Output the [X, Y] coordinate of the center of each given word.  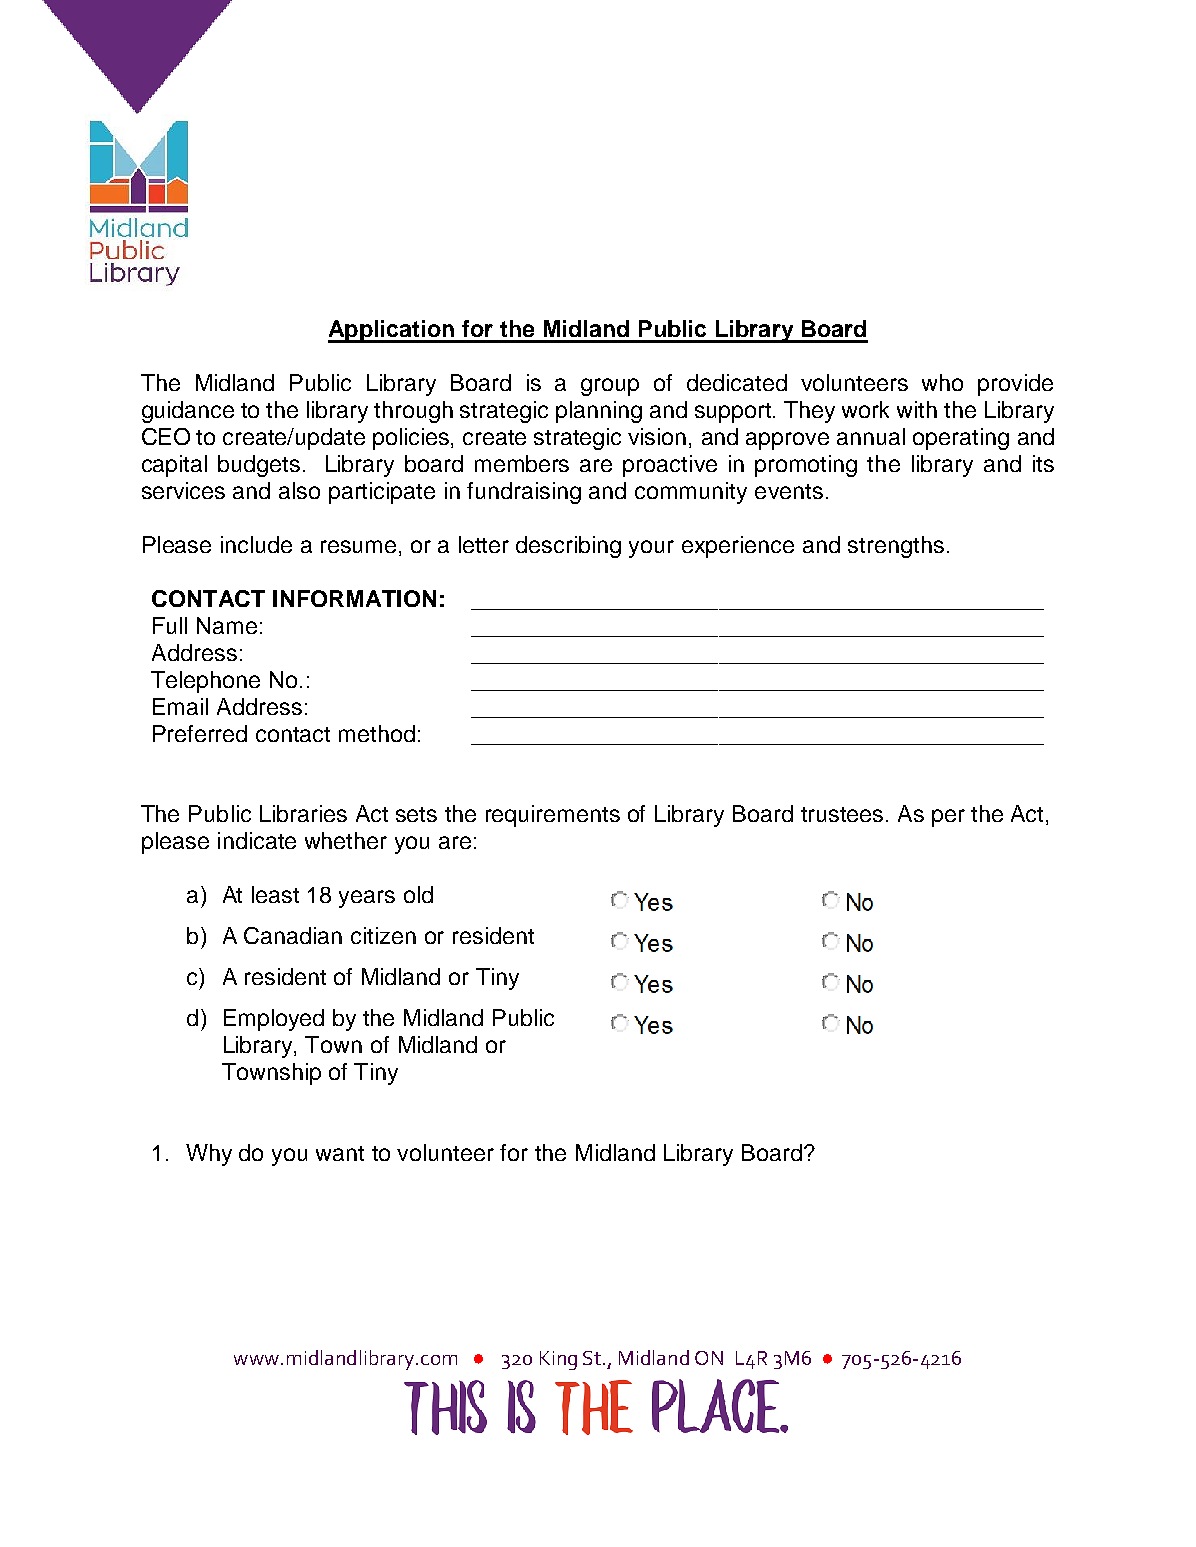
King [558, 1360]
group [610, 387]
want [340, 1153]
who [942, 382]
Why [209, 1155]
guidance [188, 412]
